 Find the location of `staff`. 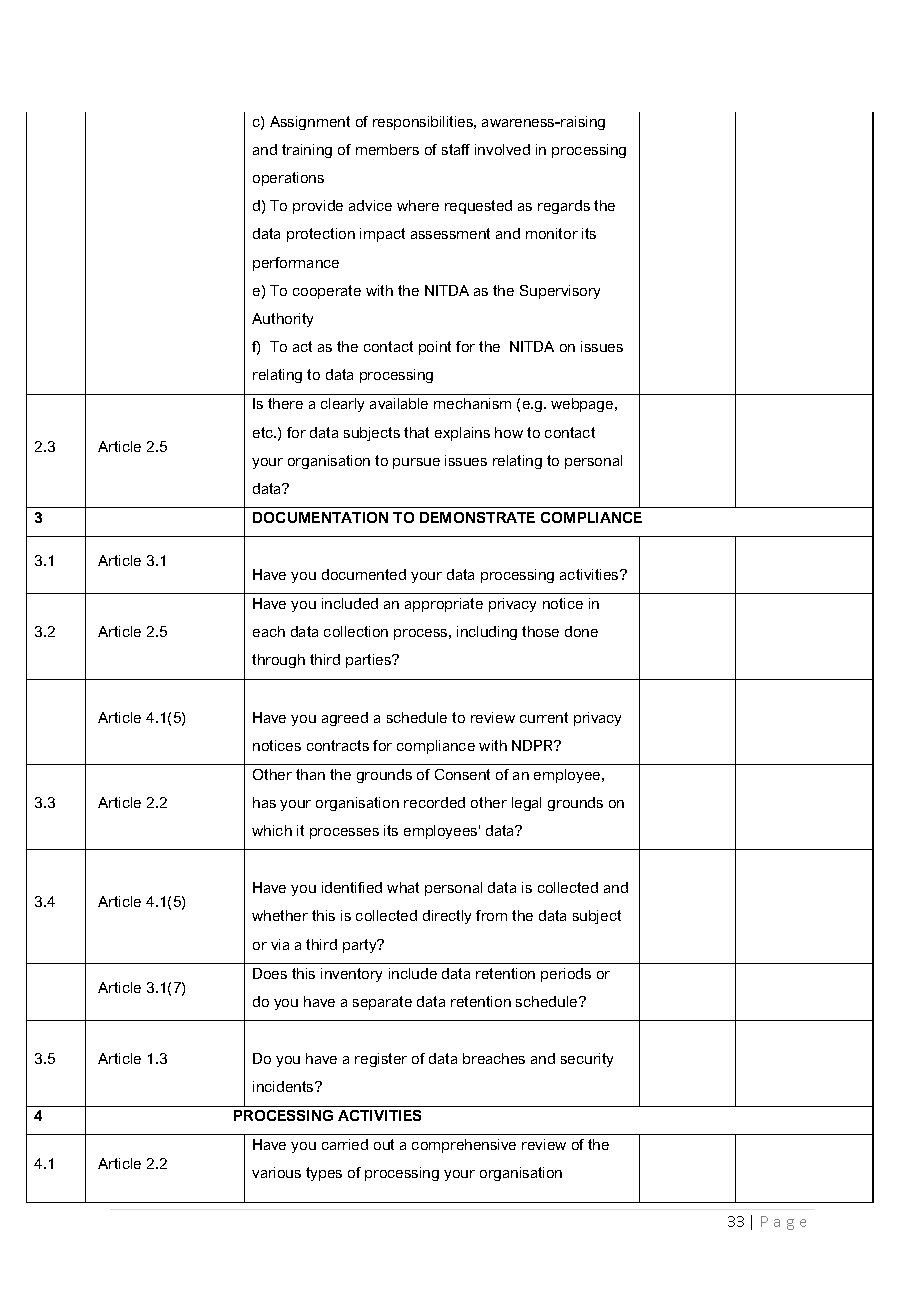

staff is located at coordinates (456, 149).
